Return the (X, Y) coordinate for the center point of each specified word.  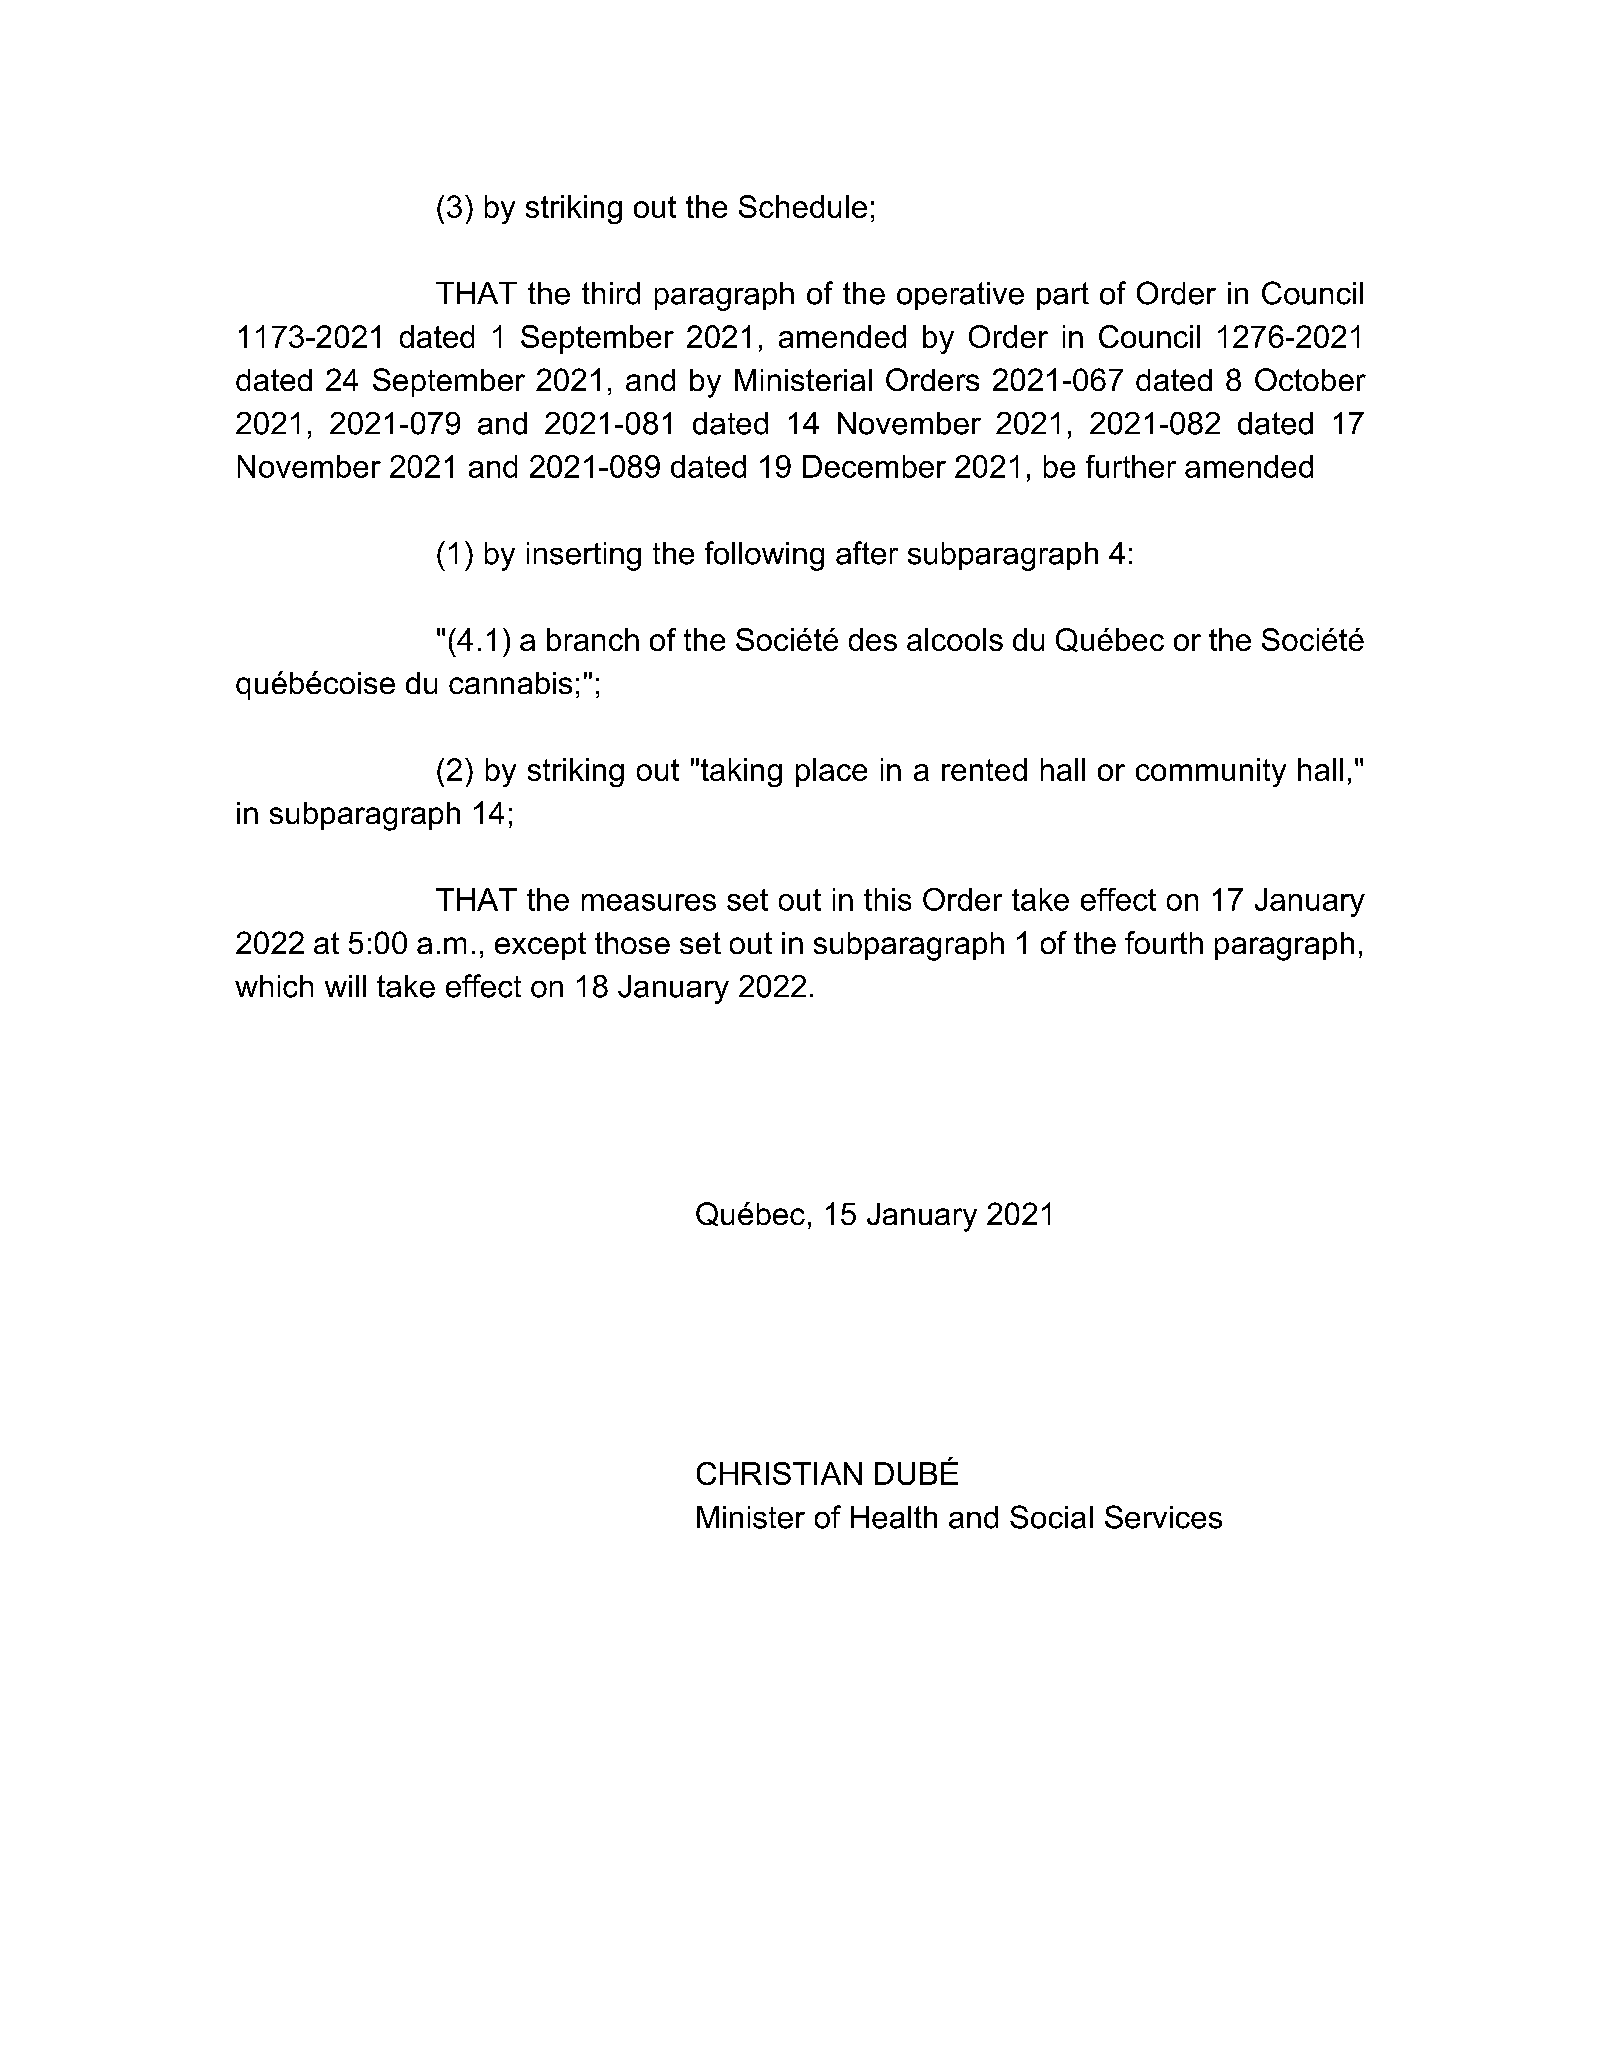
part (1063, 296)
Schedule (803, 206)
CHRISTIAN (779, 1473)
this (887, 899)
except (540, 946)
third (611, 293)
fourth (1164, 942)
